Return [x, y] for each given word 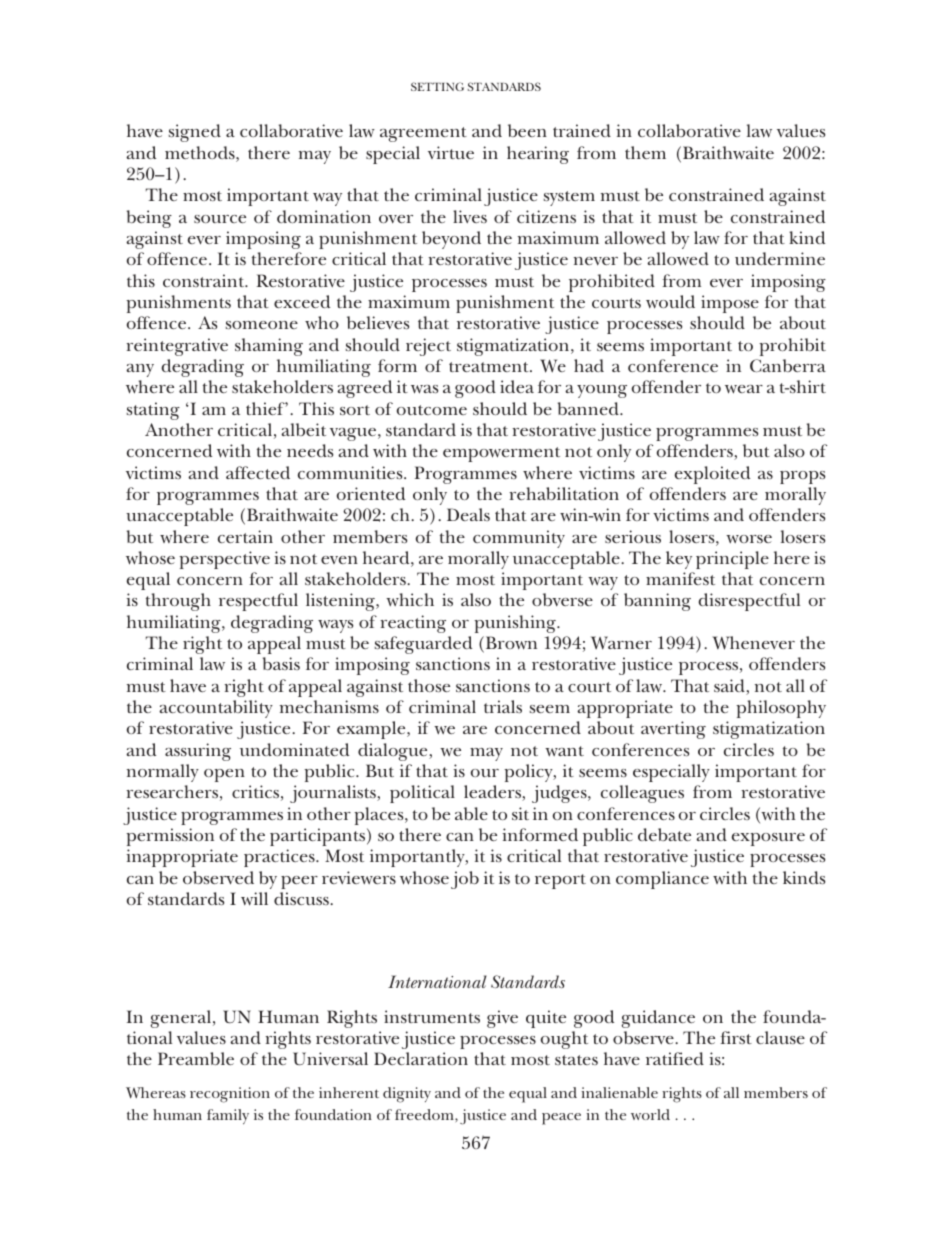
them [645, 152]
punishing [516, 624]
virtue [451, 152]
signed [195, 133]
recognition [230, 1095]
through [178, 602]
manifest [680, 578]
